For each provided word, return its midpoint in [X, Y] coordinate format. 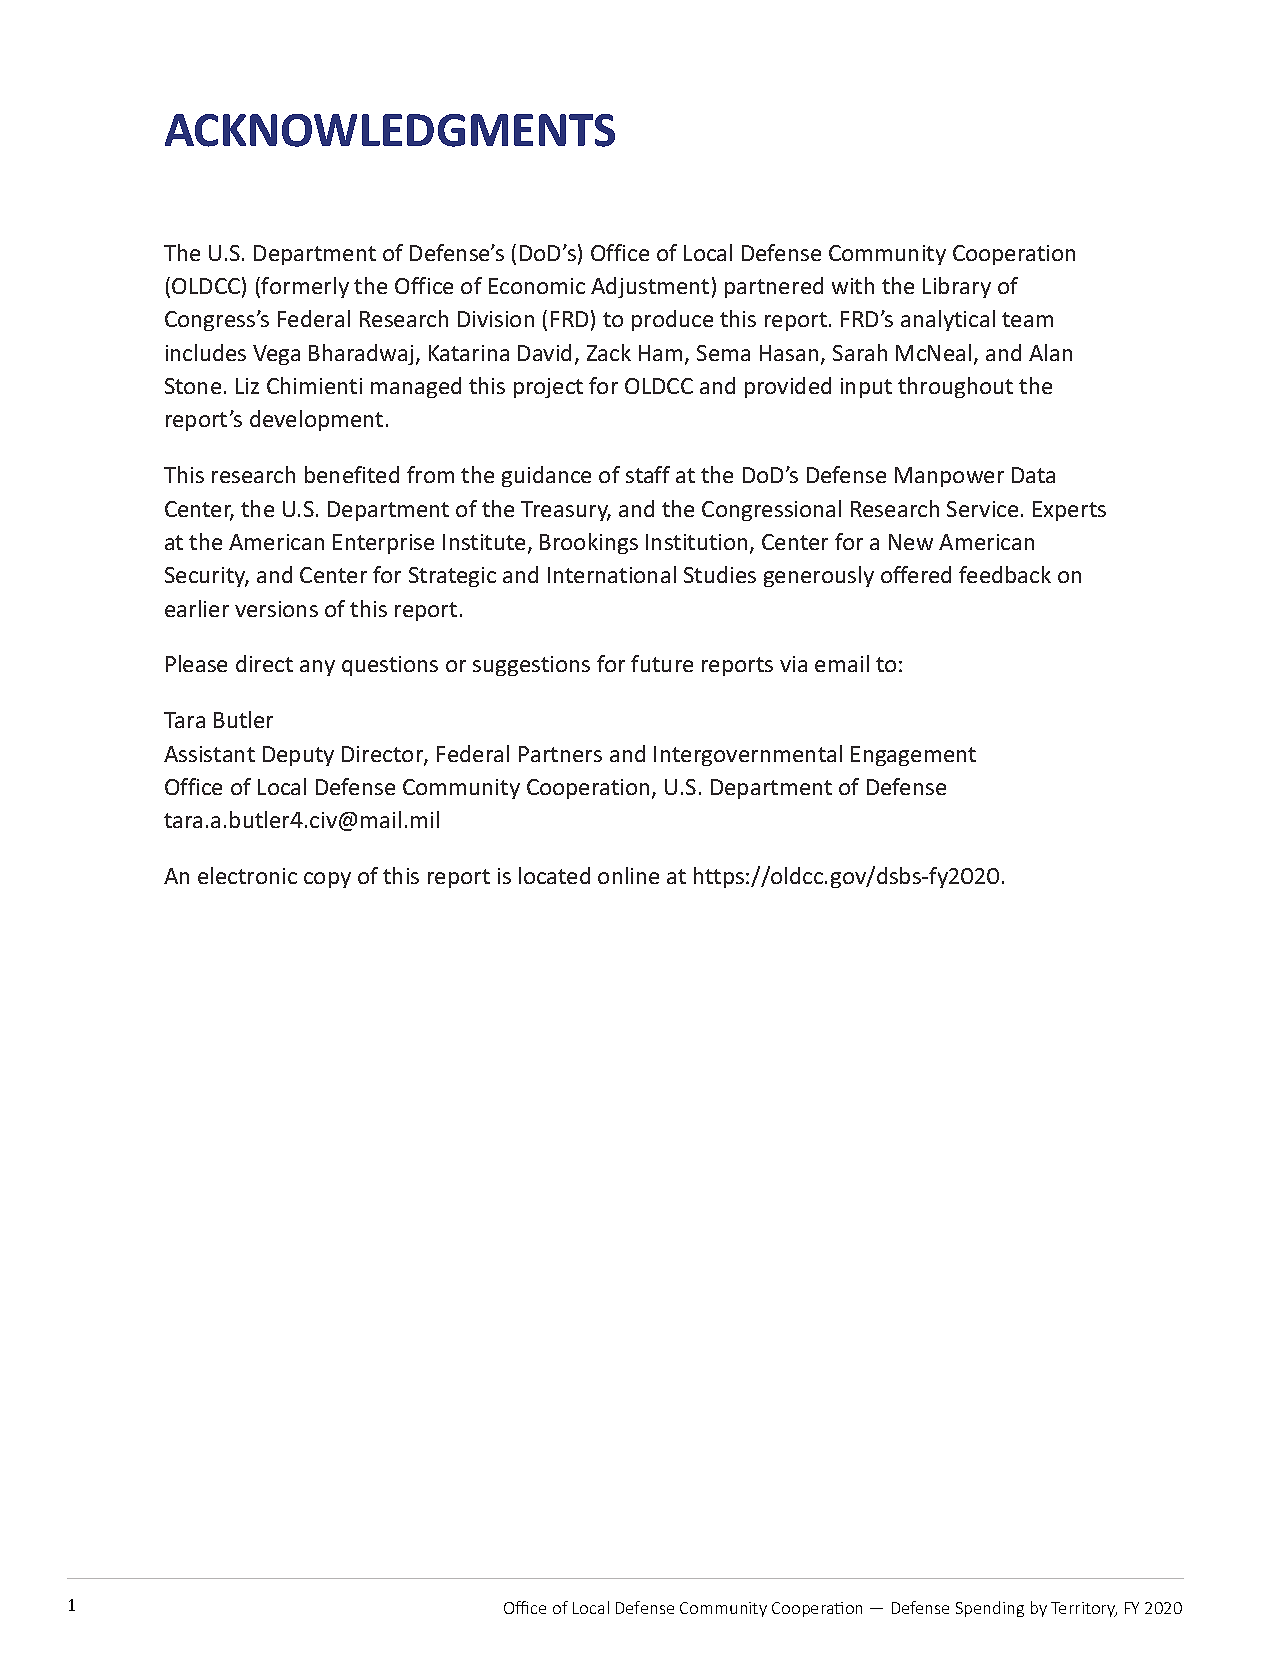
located [554, 875]
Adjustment [650, 287]
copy [327, 880]
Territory [1084, 1609]
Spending [990, 1609]
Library [957, 287]
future [662, 663]
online [628, 875]
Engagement [913, 756]
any [317, 668]
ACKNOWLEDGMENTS [390, 130]
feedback [1005, 574]
